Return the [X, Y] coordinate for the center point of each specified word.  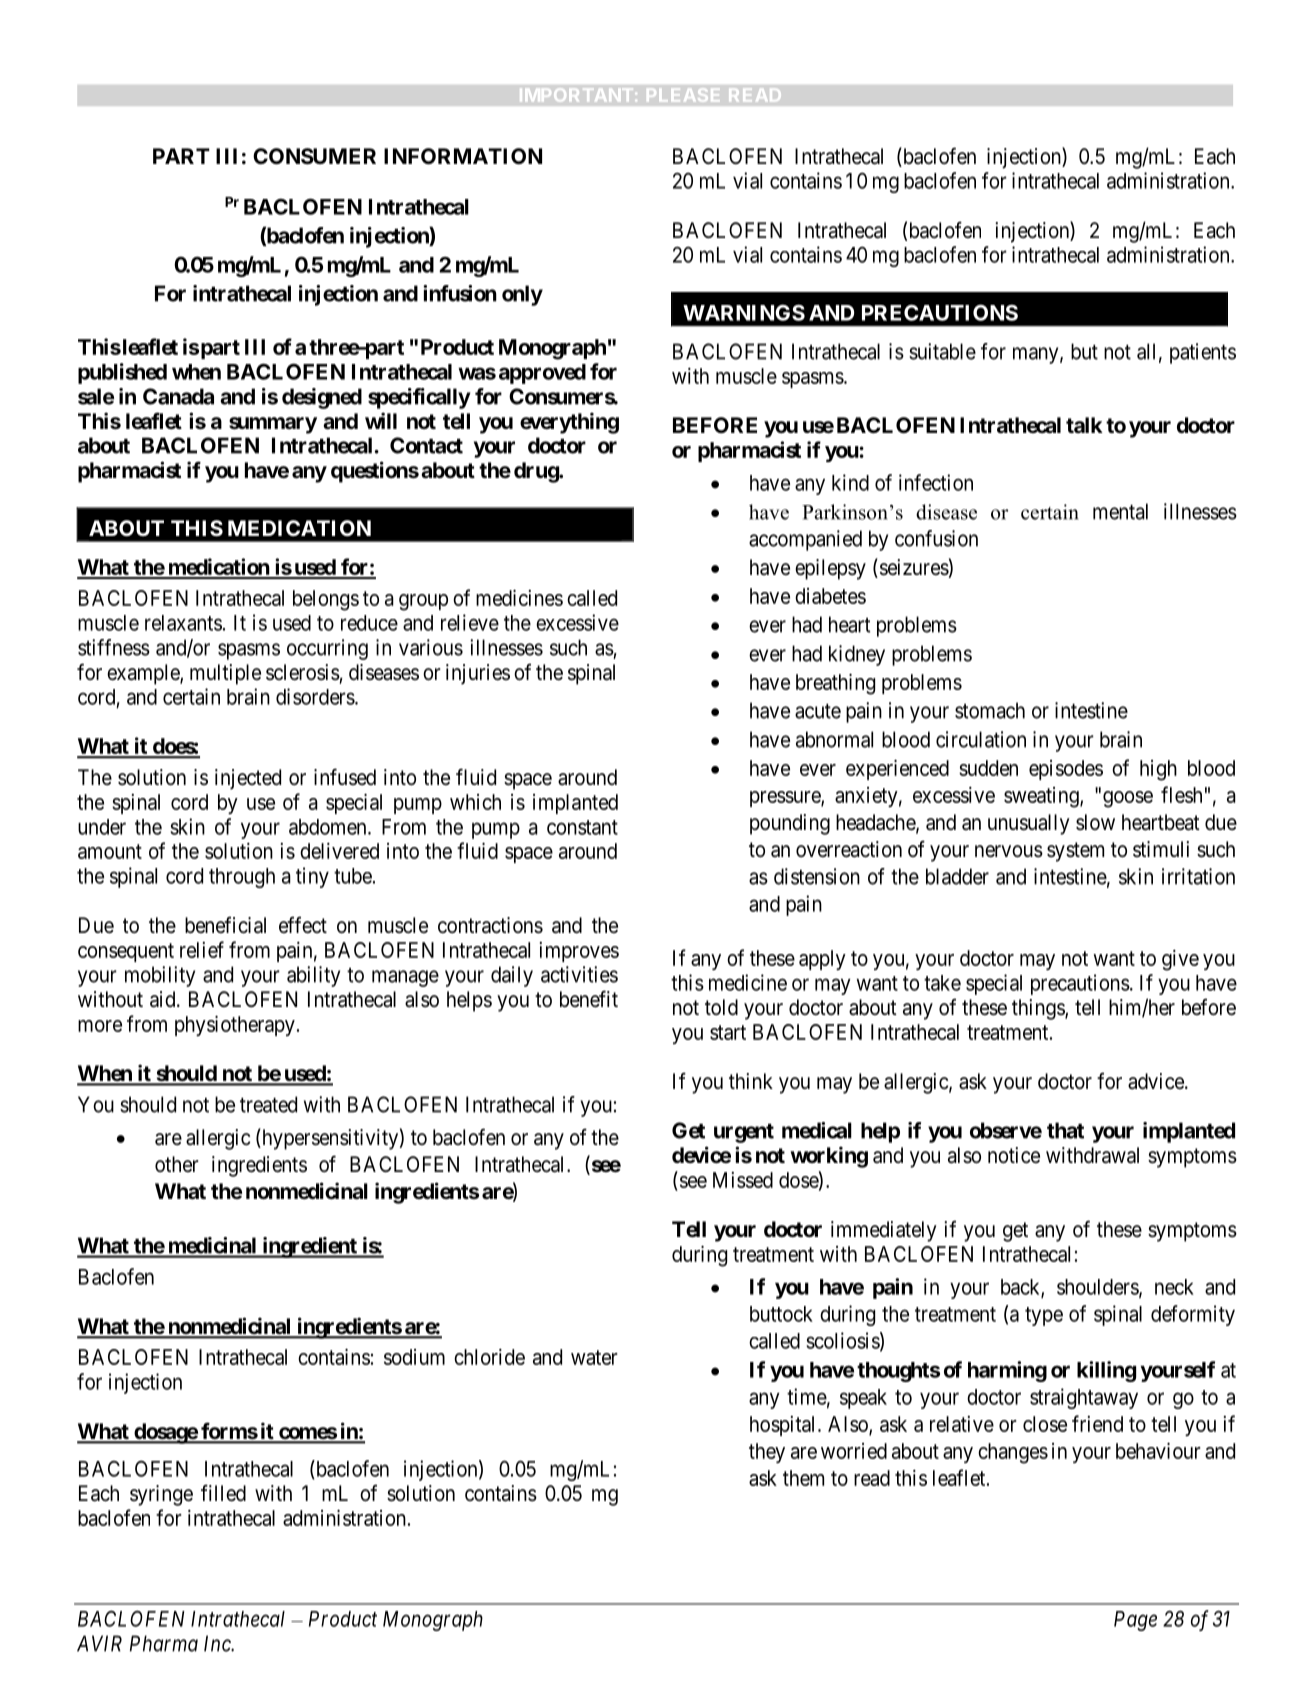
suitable [942, 351]
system [1075, 852]
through [242, 878]
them [803, 1478]
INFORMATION [463, 156]
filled [223, 1493]
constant [582, 827]
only [522, 295]
